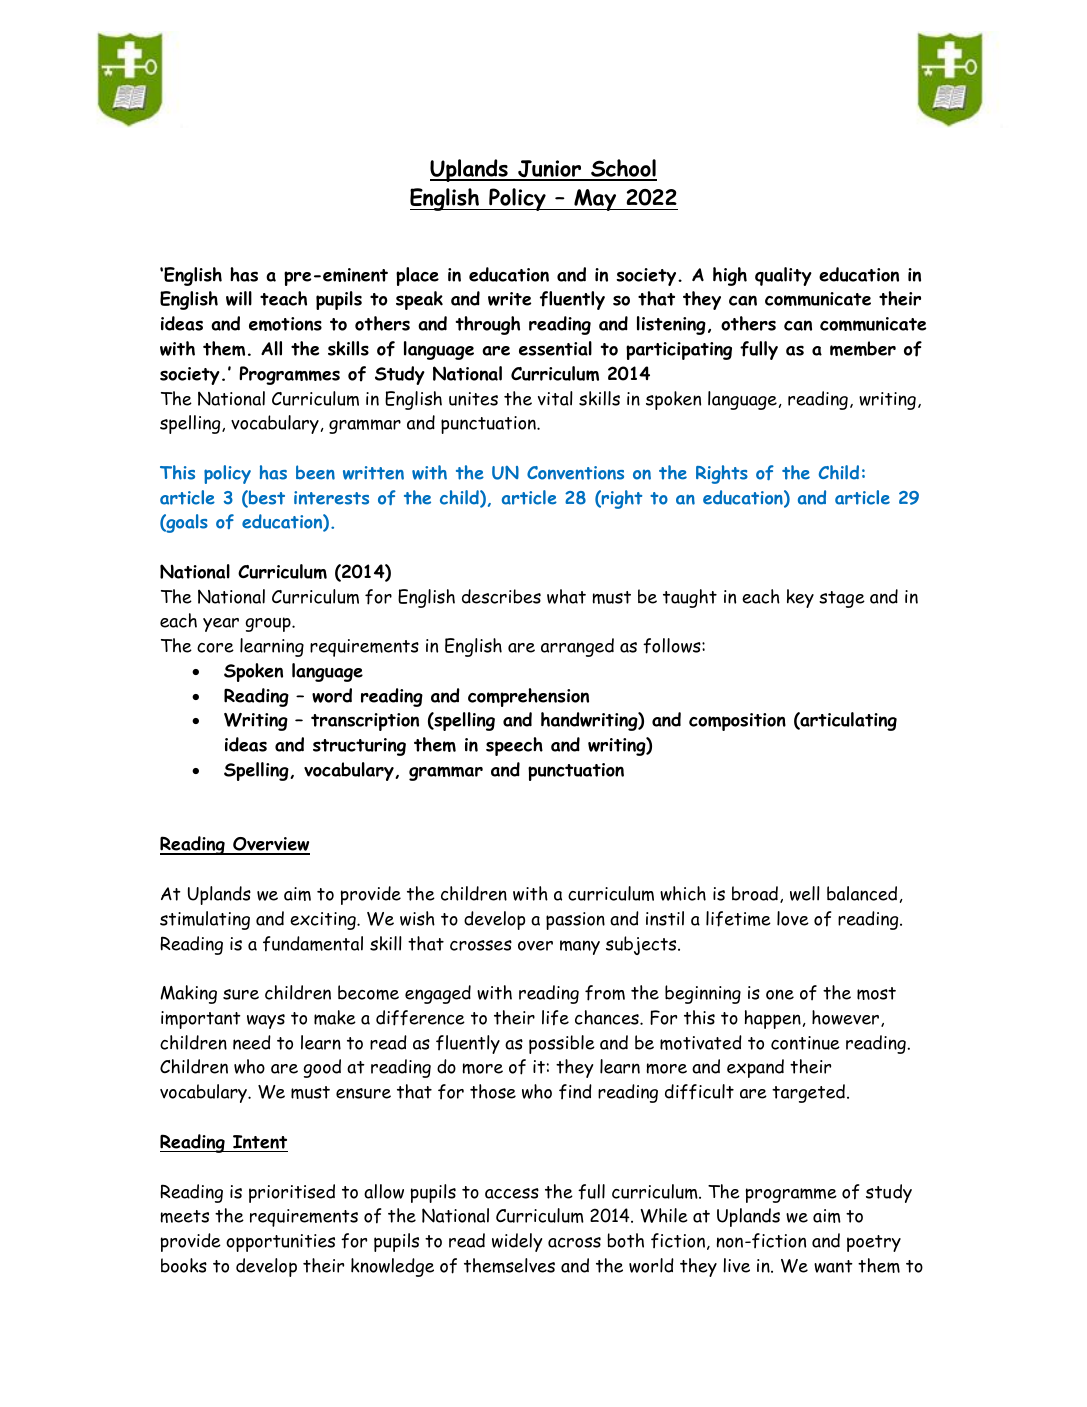  What do you see at coordinates (517, 1242) in the screenshot?
I see `widely` at bounding box center [517, 1242].
